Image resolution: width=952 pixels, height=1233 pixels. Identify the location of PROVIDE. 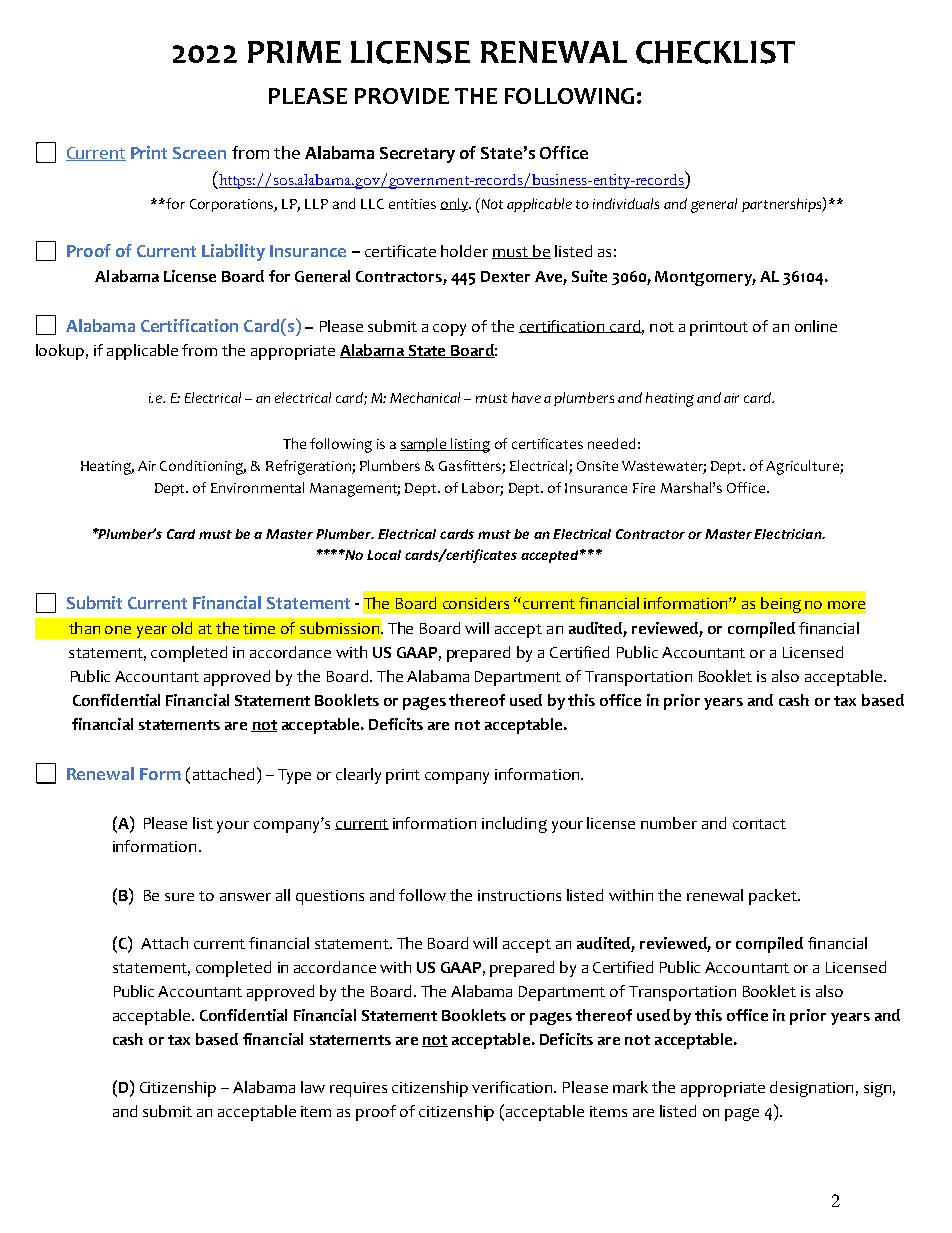
(402, 96).
